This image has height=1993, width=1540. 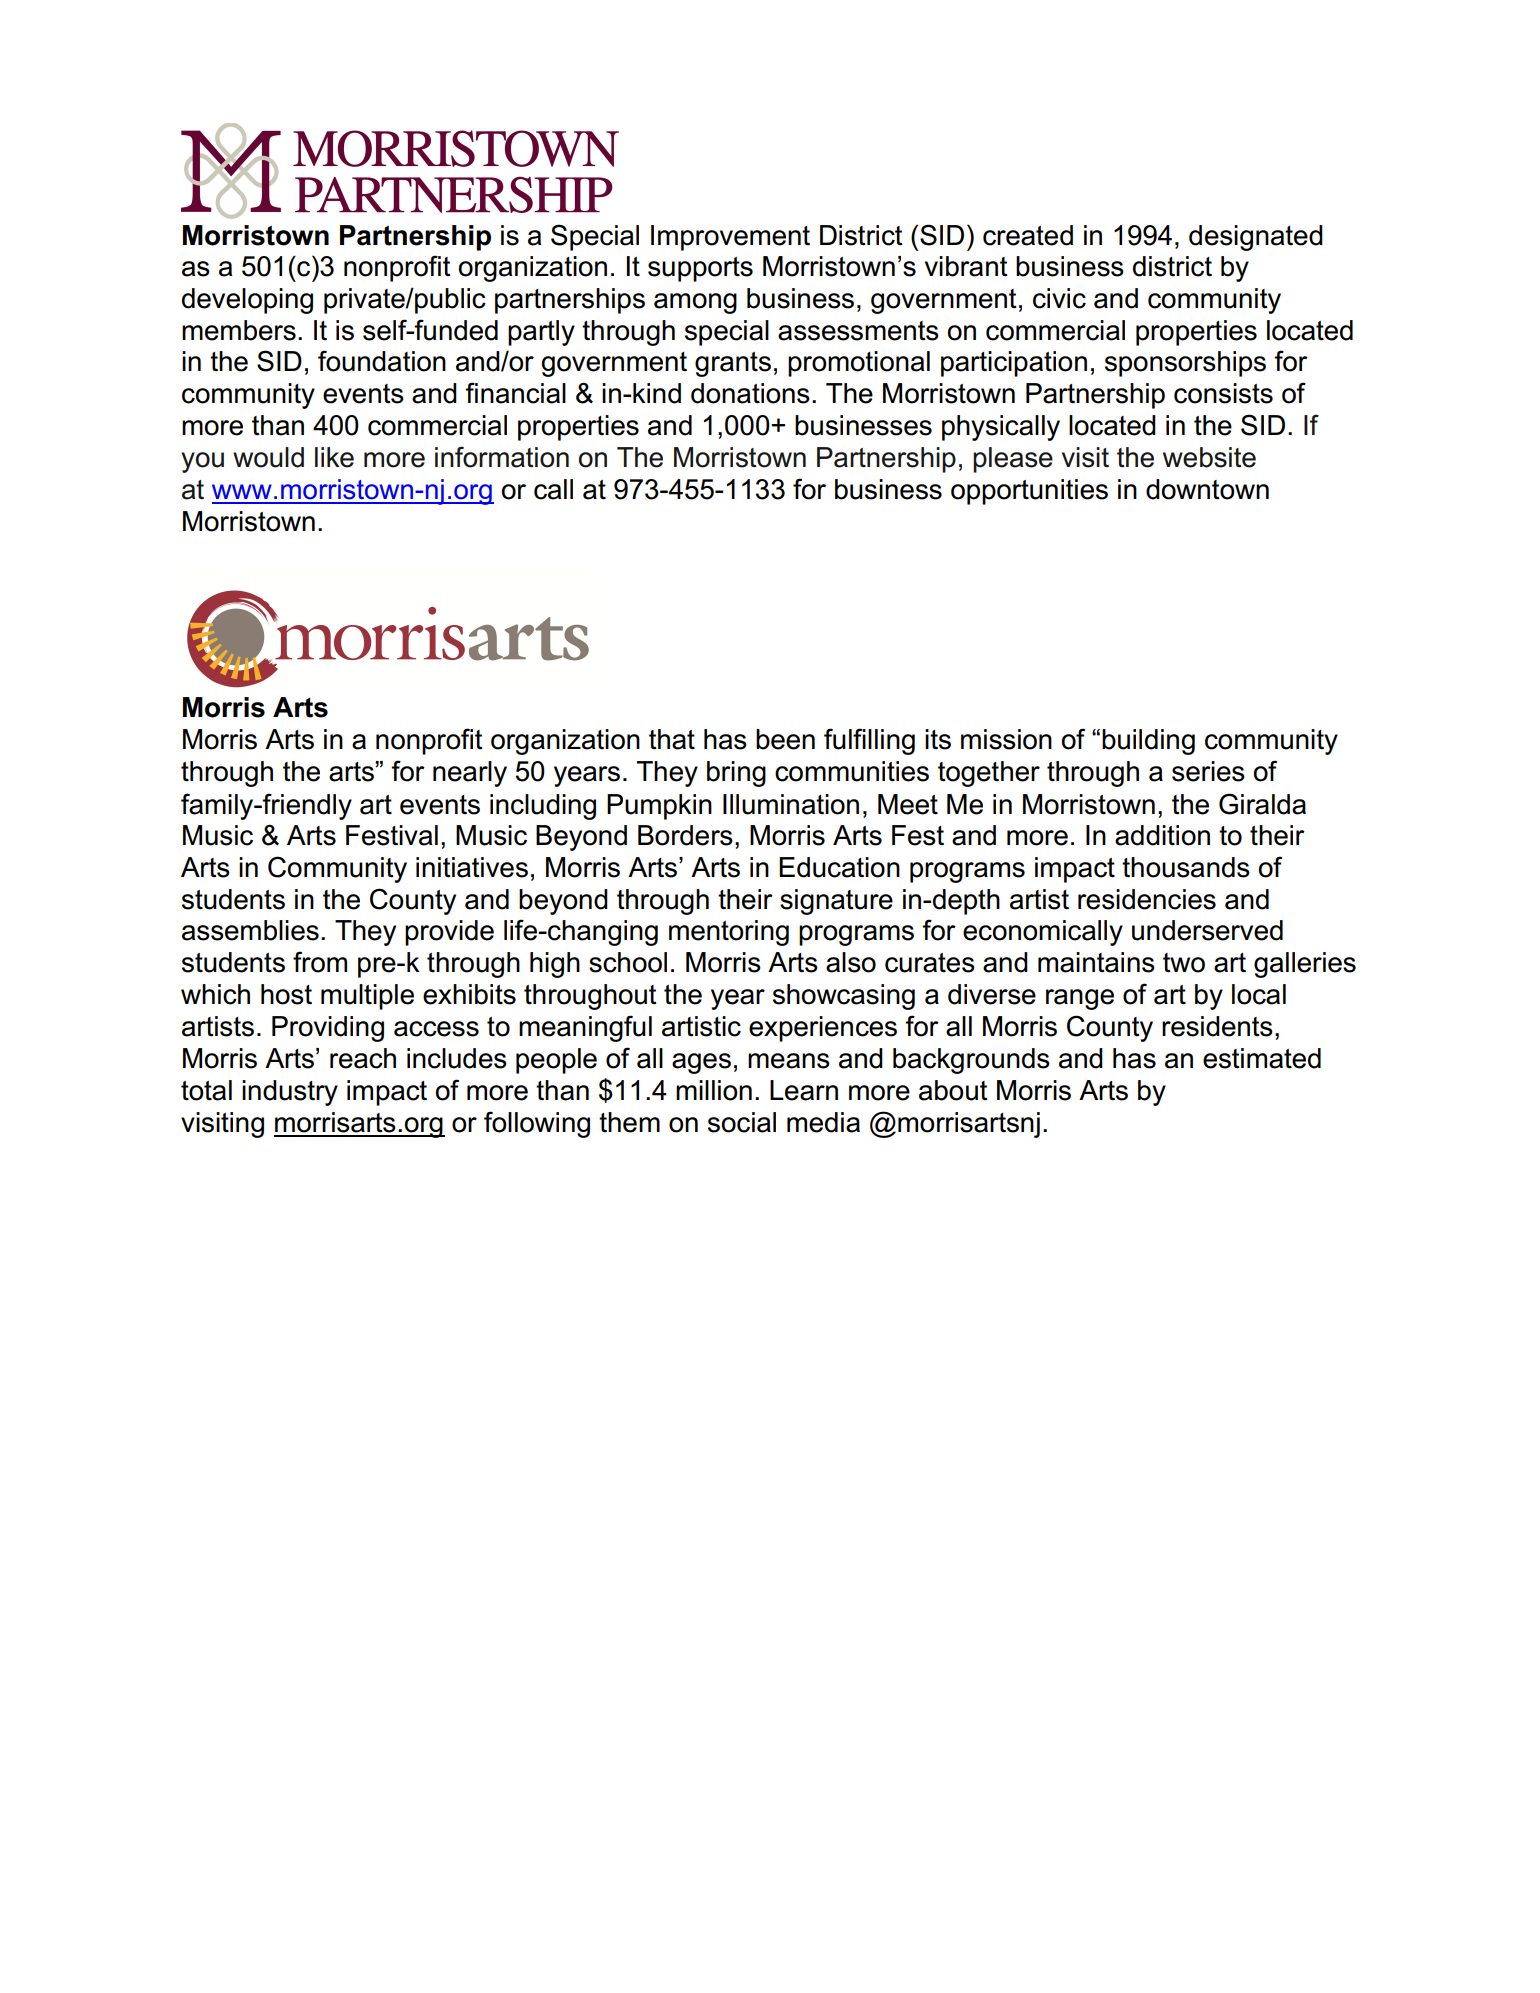 What do you see at coordinates (1256, 238) in the image?
I see `designated` at bounding box center [1256, 238].
